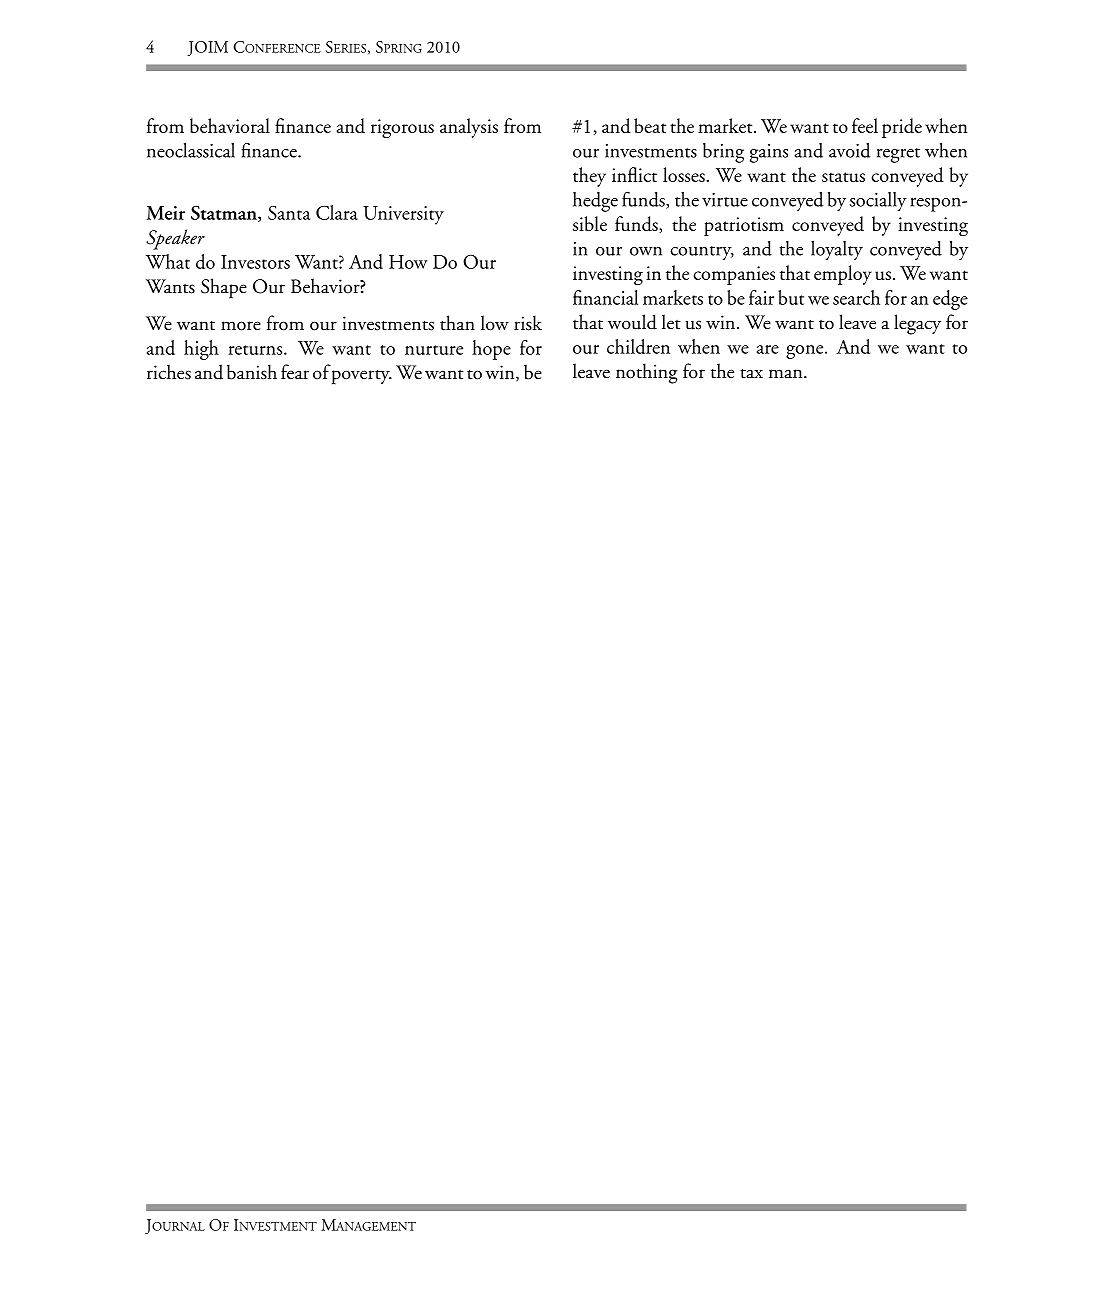  Describe the element at coordinates (837, 251) in the document. I see `loyalty` at that location.
